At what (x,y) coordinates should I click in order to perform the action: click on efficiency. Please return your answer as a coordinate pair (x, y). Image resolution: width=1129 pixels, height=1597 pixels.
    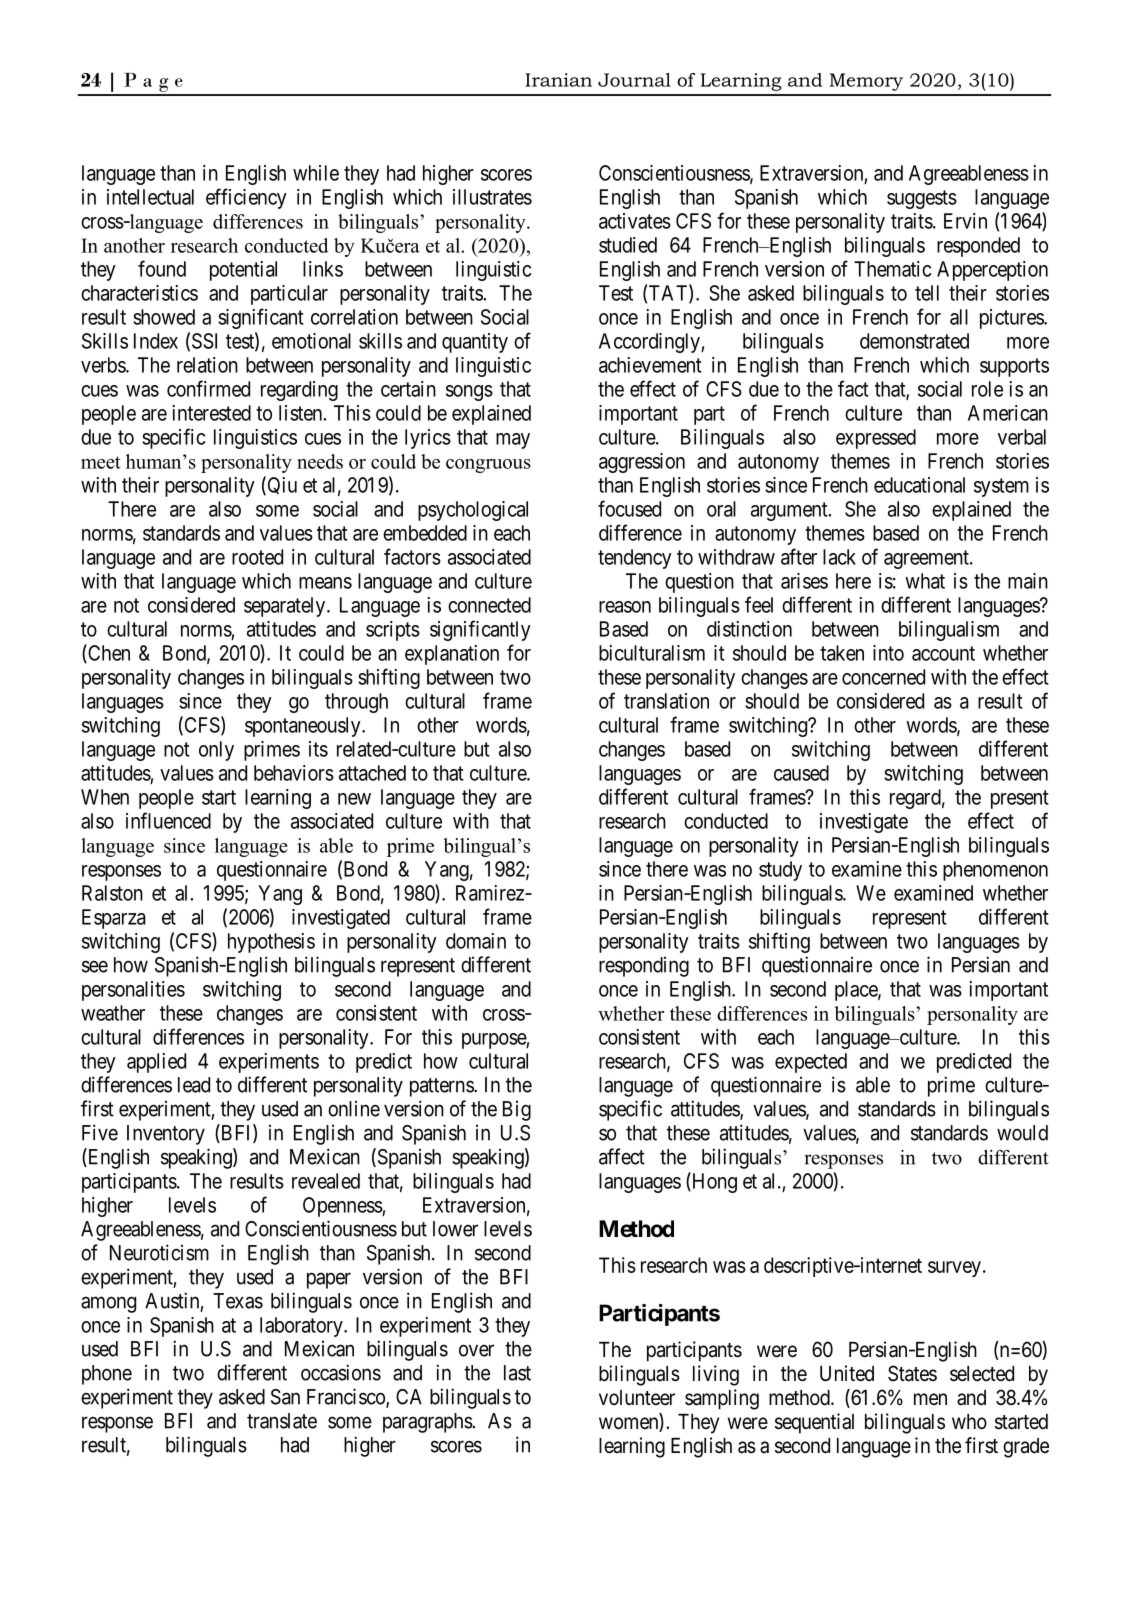
    Looking at the image, I should click on (246, 198).
